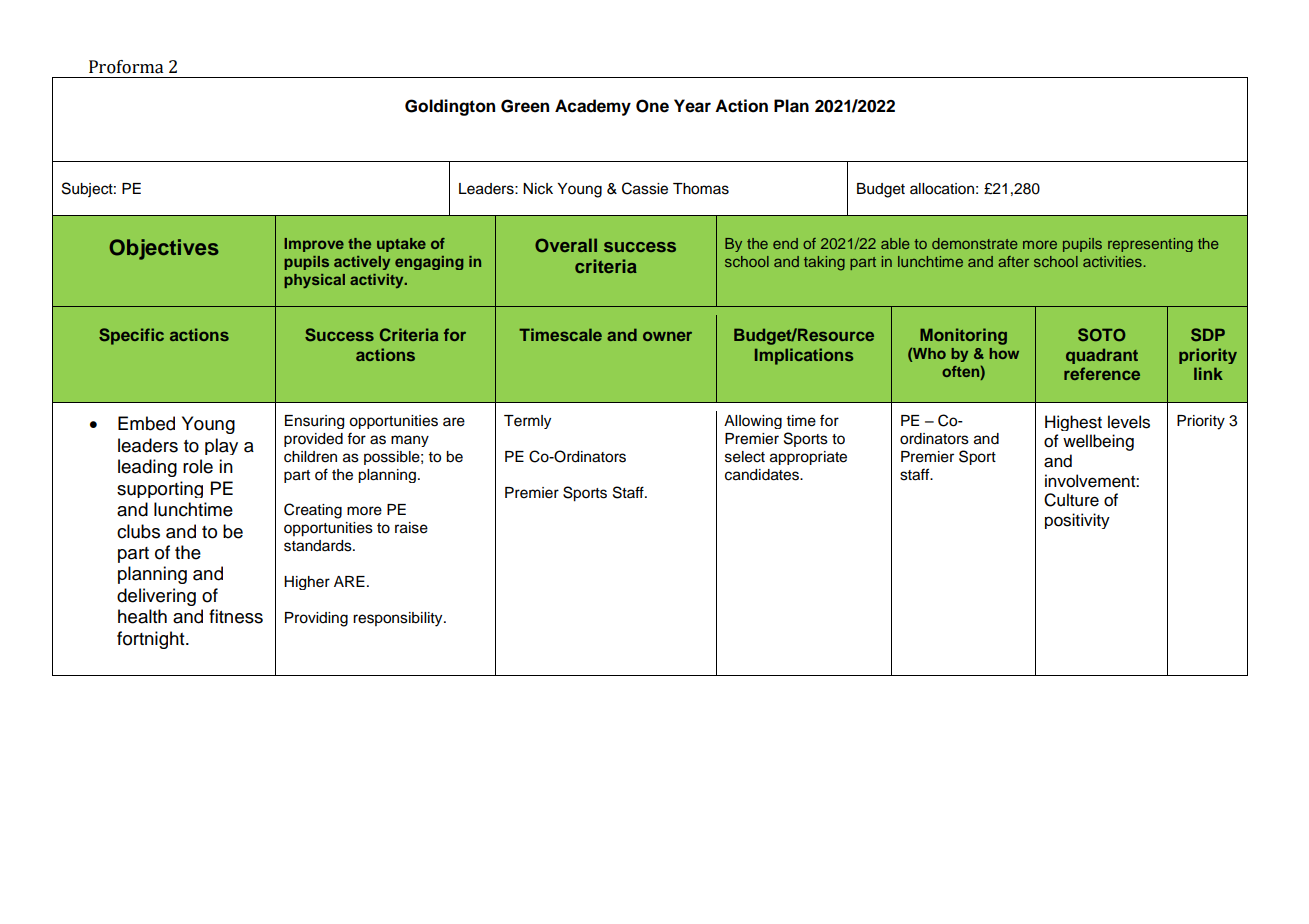 Image resolution: width=1309 pixels, height=924 pixels. I want to click on owner, so click(667, 336).
